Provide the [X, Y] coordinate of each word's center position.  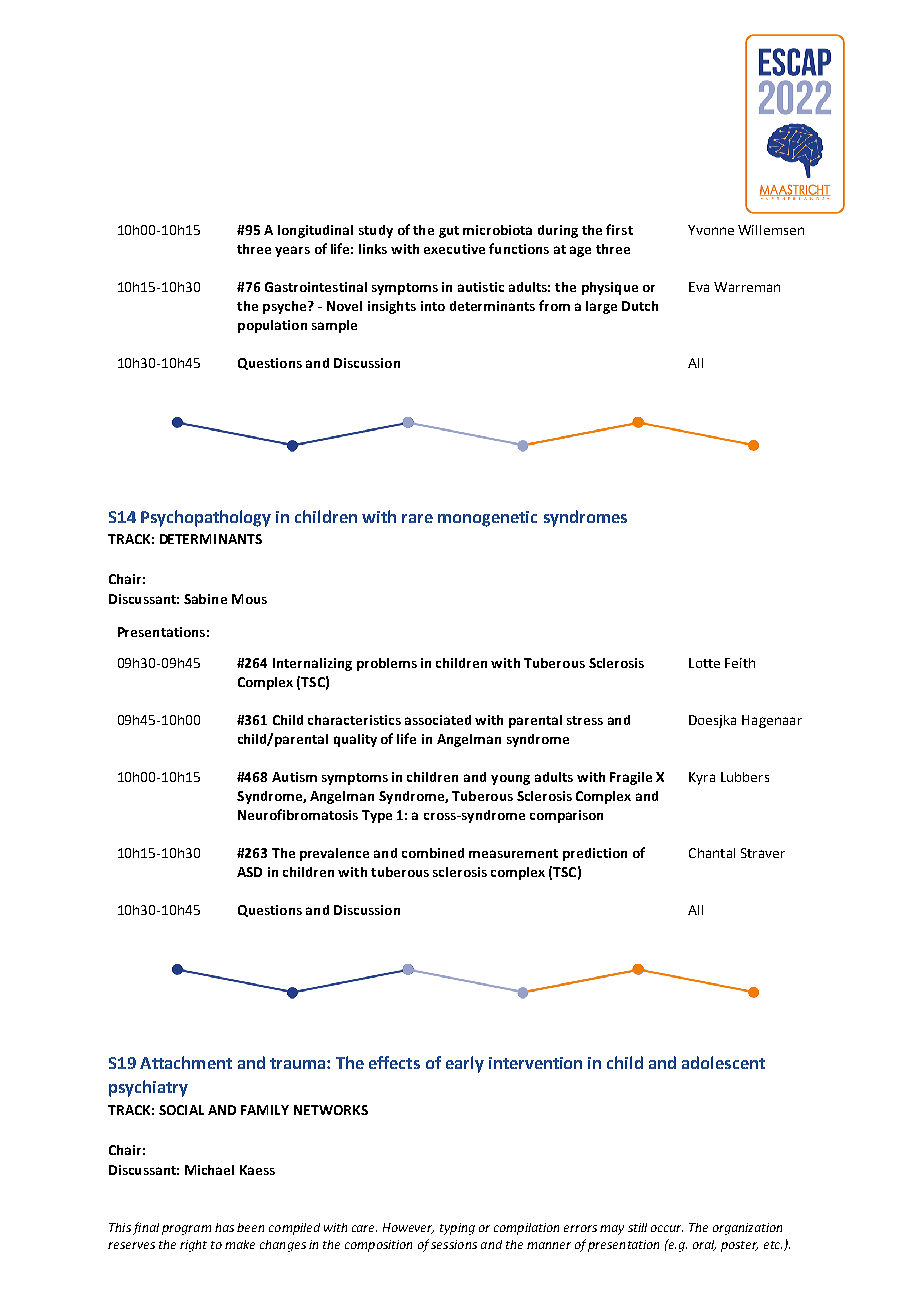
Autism [294, 777]
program [186, 1230]
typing [457, 1229]
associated [438, 720]
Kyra [702, 778]
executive [454, 249]
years [292, 251]
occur [667, 1228]
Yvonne [711, 230]
